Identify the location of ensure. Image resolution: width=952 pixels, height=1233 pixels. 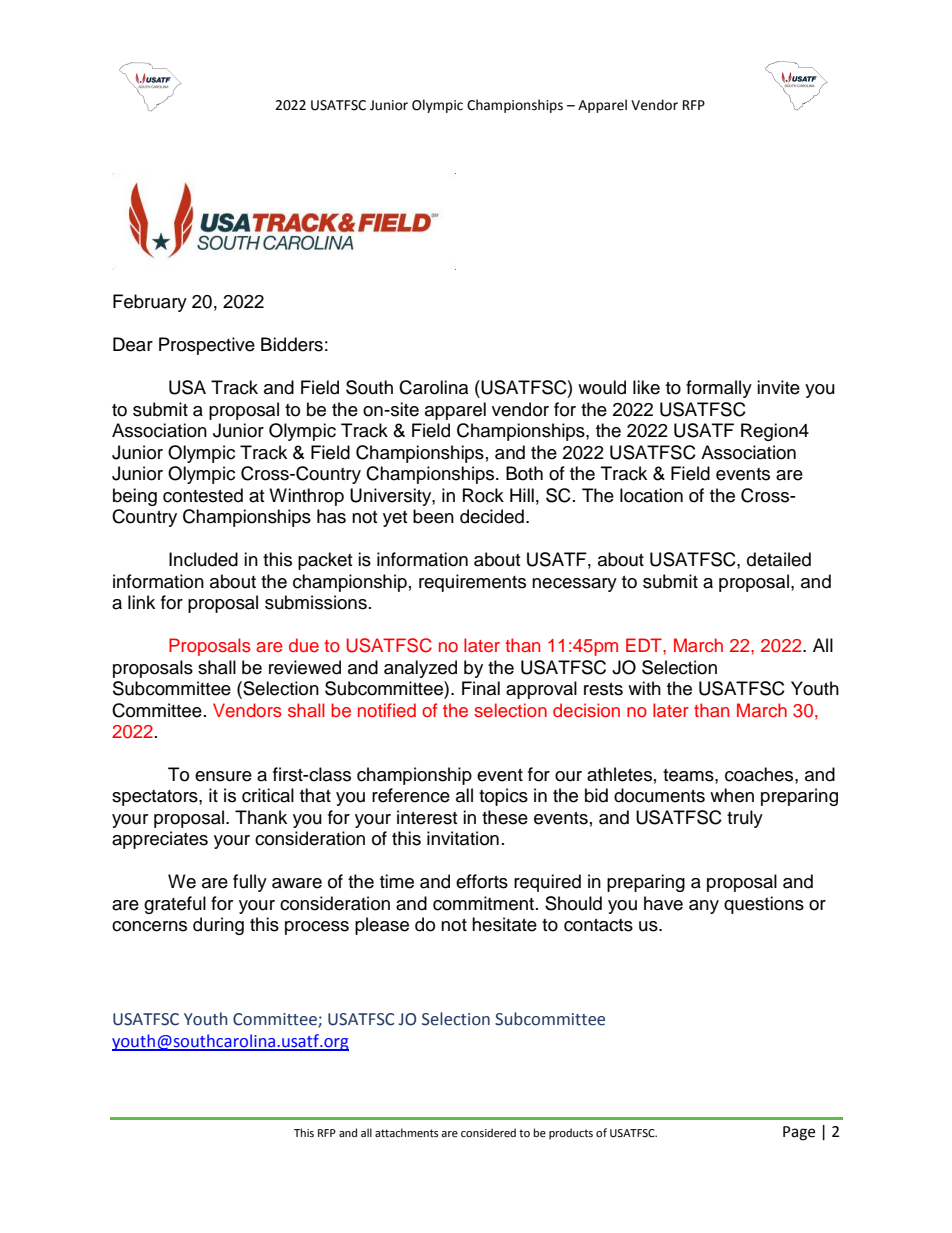
(223, 776).
